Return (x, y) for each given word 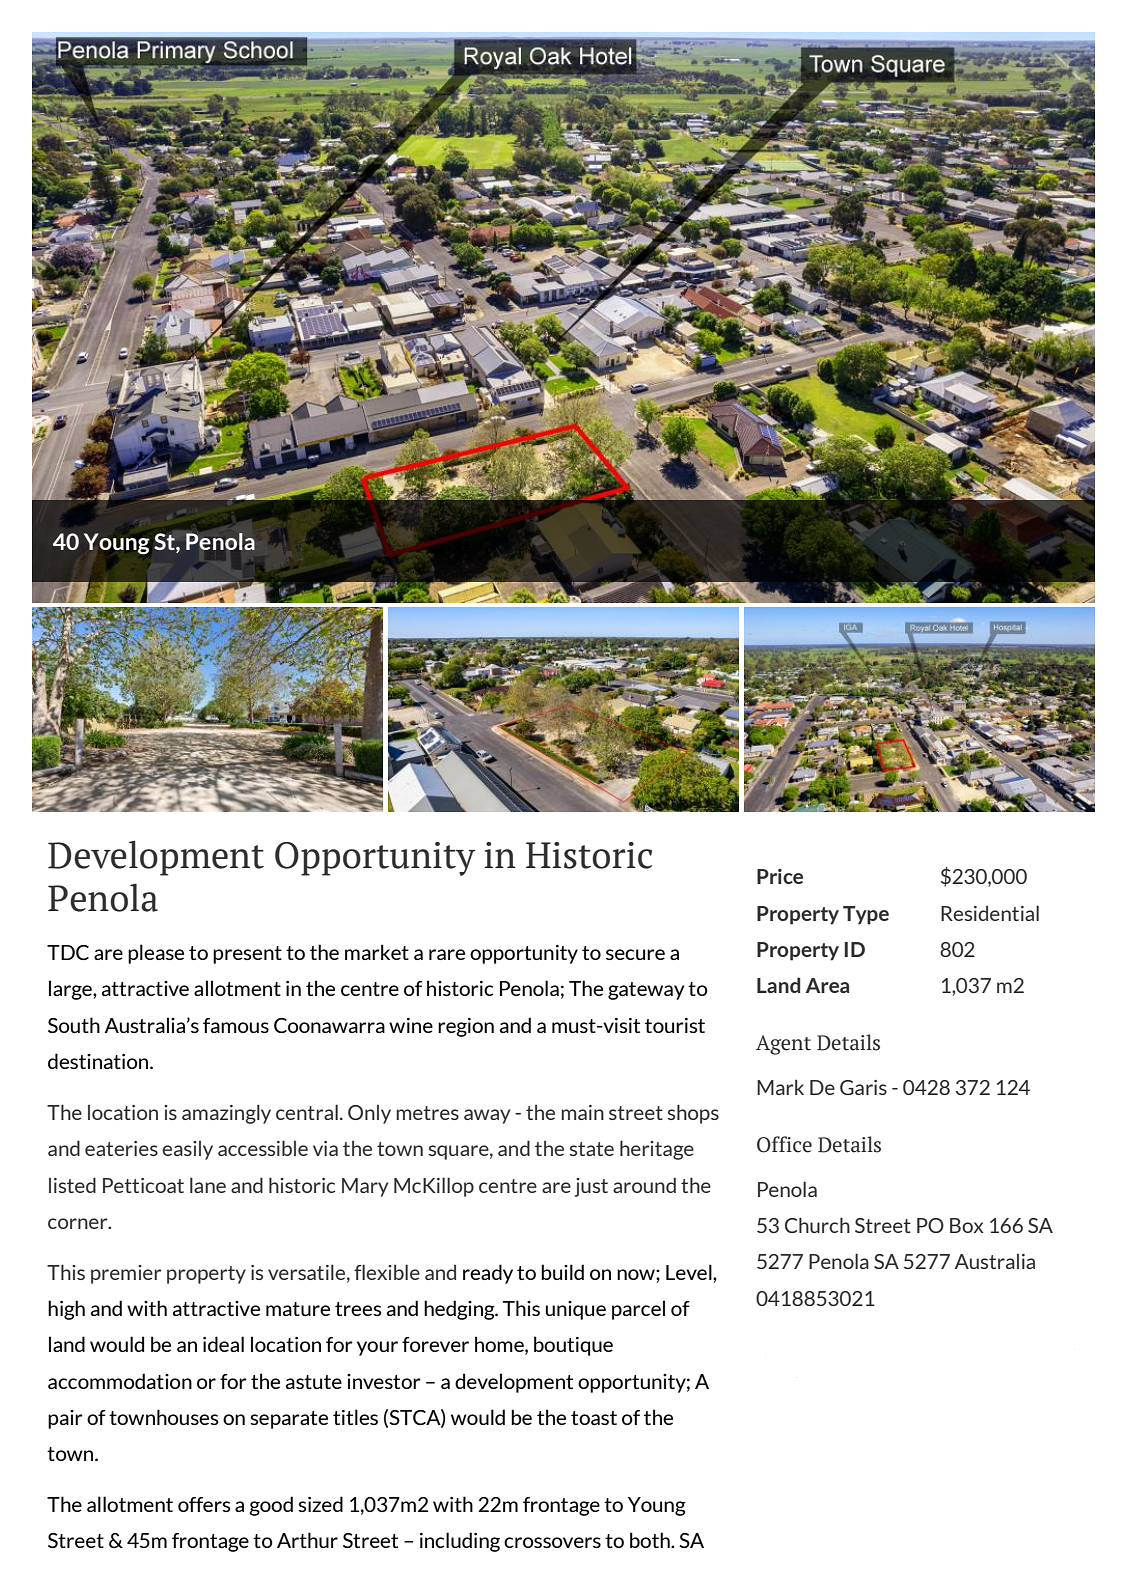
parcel (638, 1310)
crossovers (552, 1542)
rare (447, 954)
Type (866, 915)
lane (208, 1185)
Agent (783, 1045)
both (651, 1540)
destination (99, 1061)
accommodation (120, 1381)
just (591, 1187)
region (466, 1027)
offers (204, 1504)
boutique (573, 1346)
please (156, 954)
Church (817, 1225)
